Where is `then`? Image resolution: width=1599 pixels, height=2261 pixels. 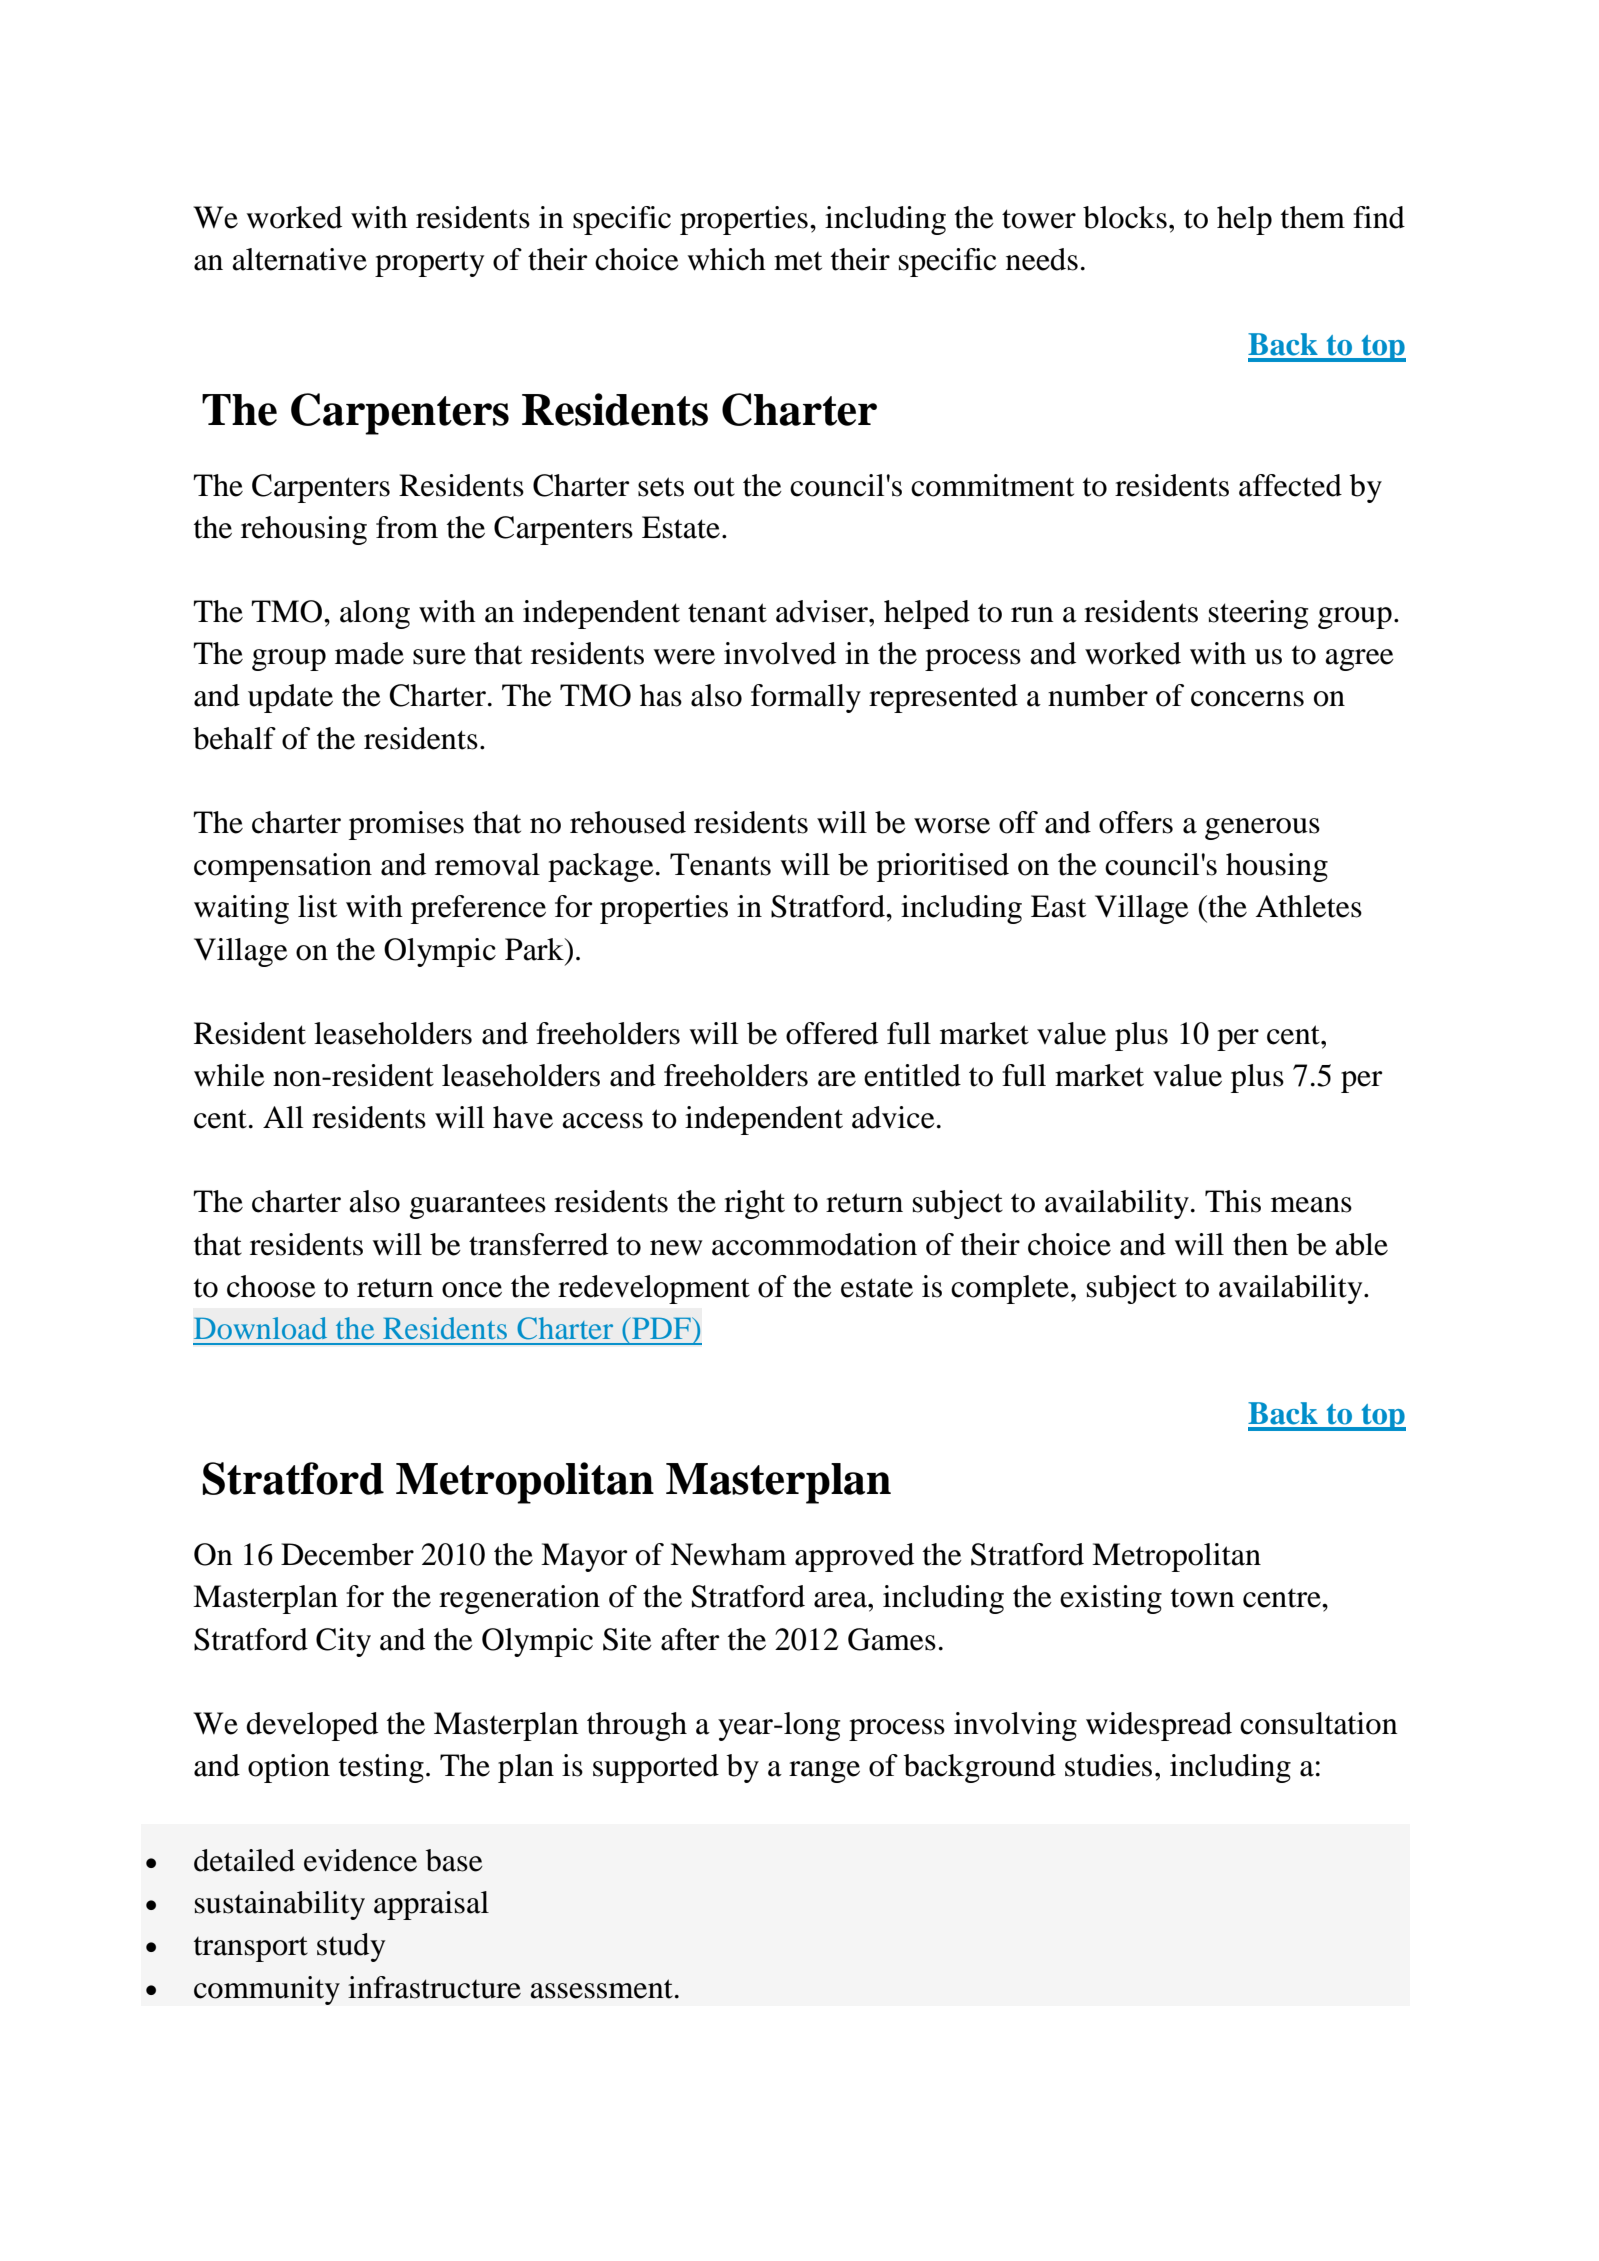 then is located at coordinates (1260, 1244).
